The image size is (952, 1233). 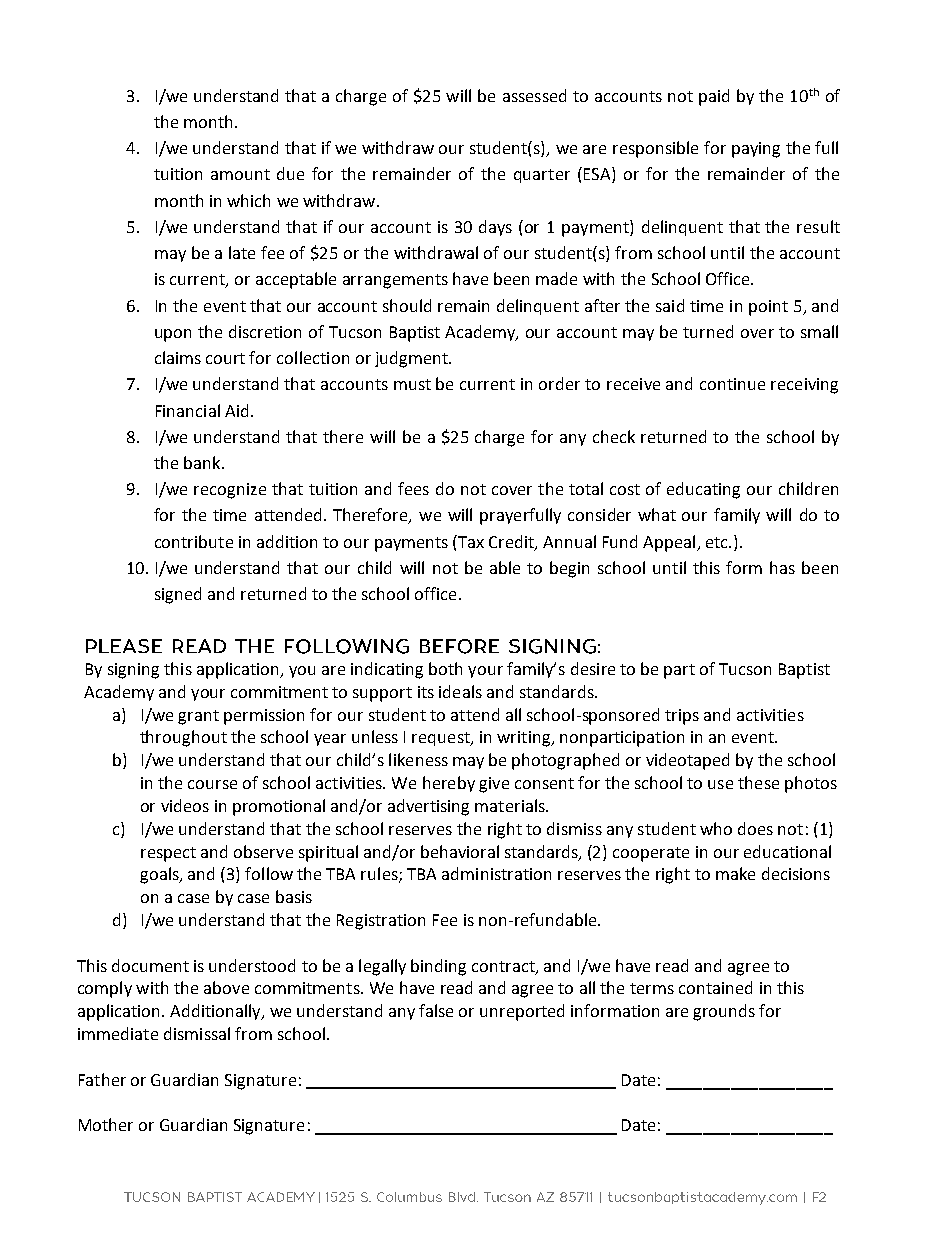 I want to click on assessed, so click(x=534, y=95).
